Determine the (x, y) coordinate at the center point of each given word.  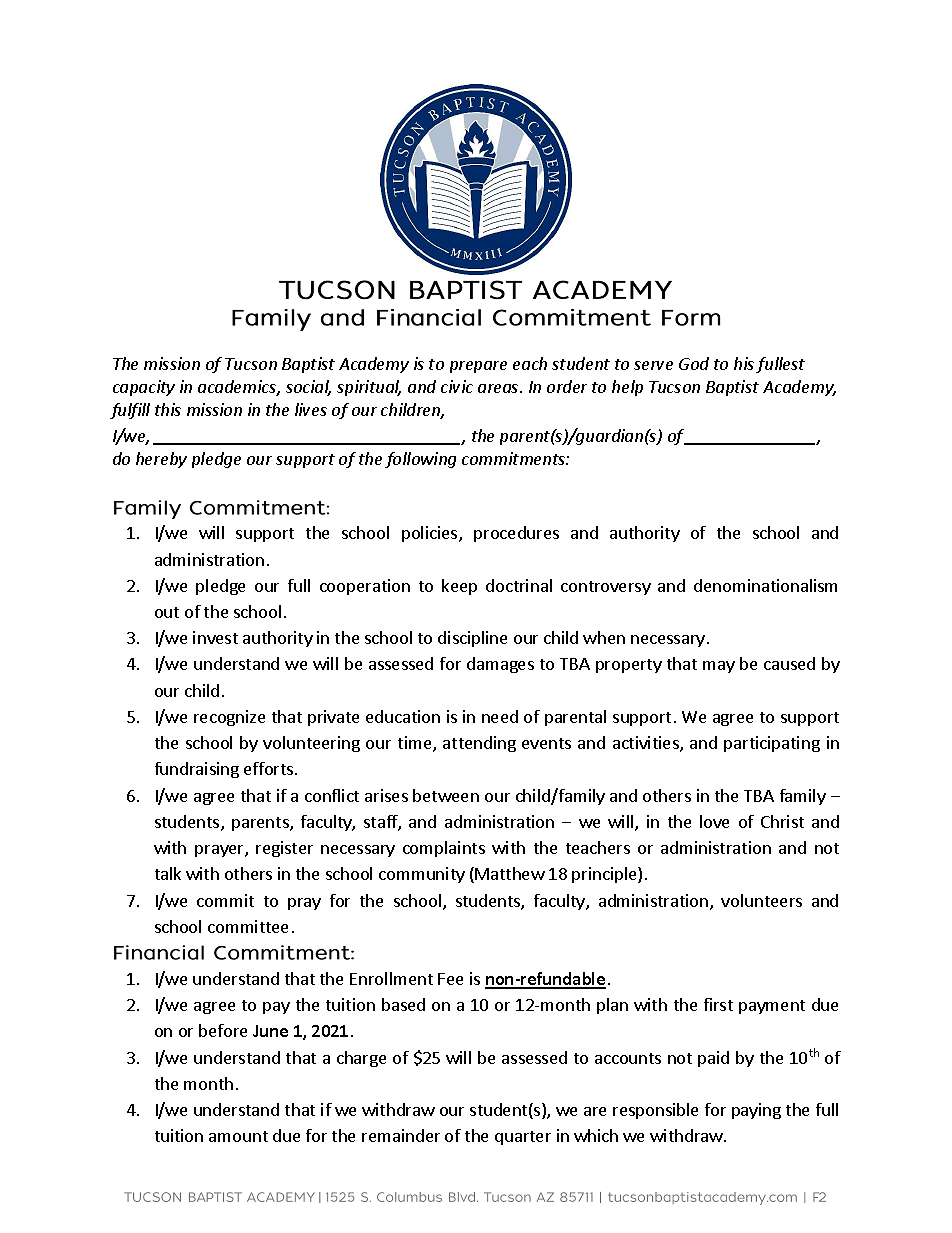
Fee (450, 979)
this (168, 409)
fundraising (197, 770)
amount (238, 1136)
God (694, 363)
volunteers (761, 900)
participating (772, 744)
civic (457, 386)
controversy (606, 588)
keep (459, 587)
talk (168, 873)
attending (479, 744)
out (167, 612)
